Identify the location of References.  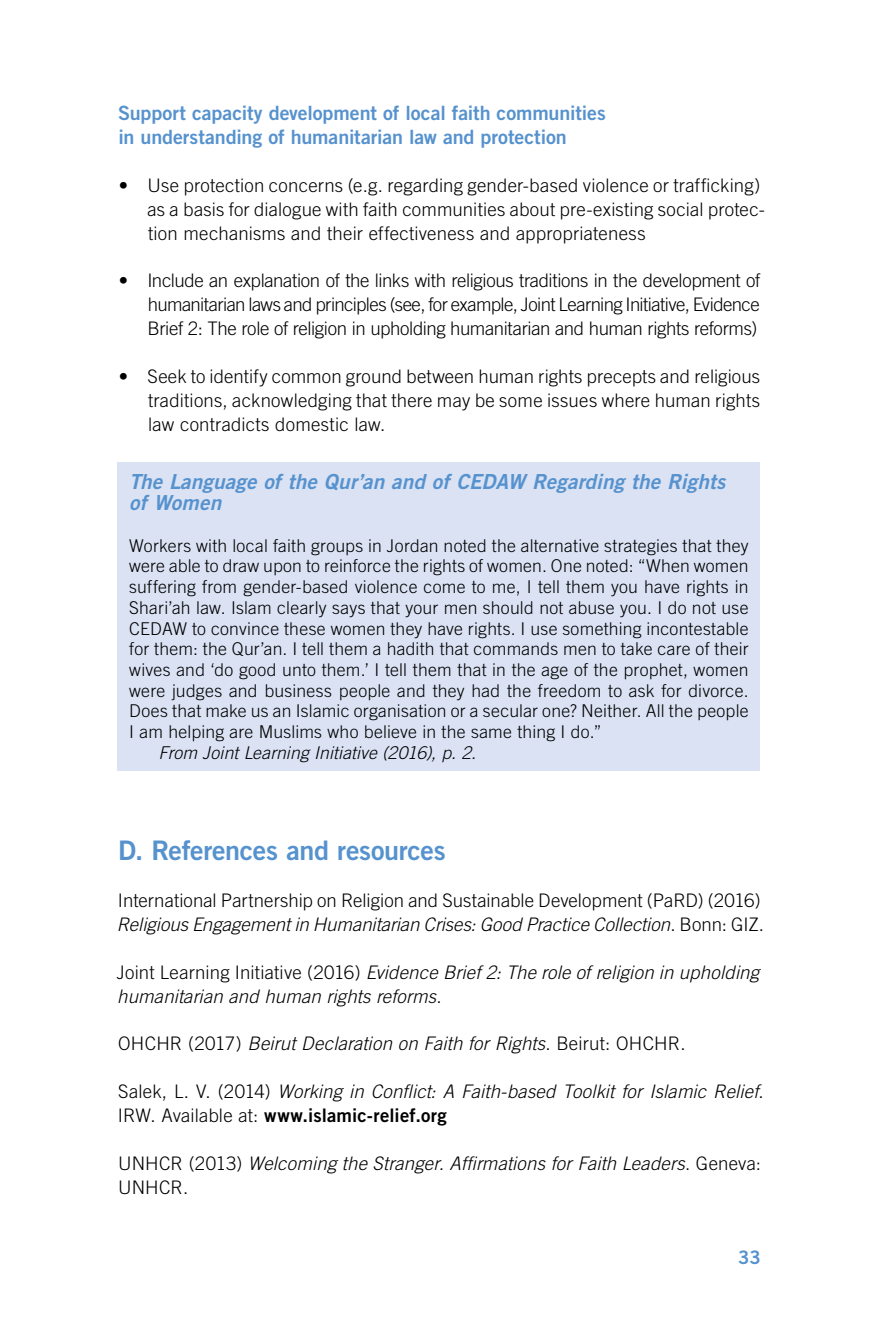
(215, 850).
